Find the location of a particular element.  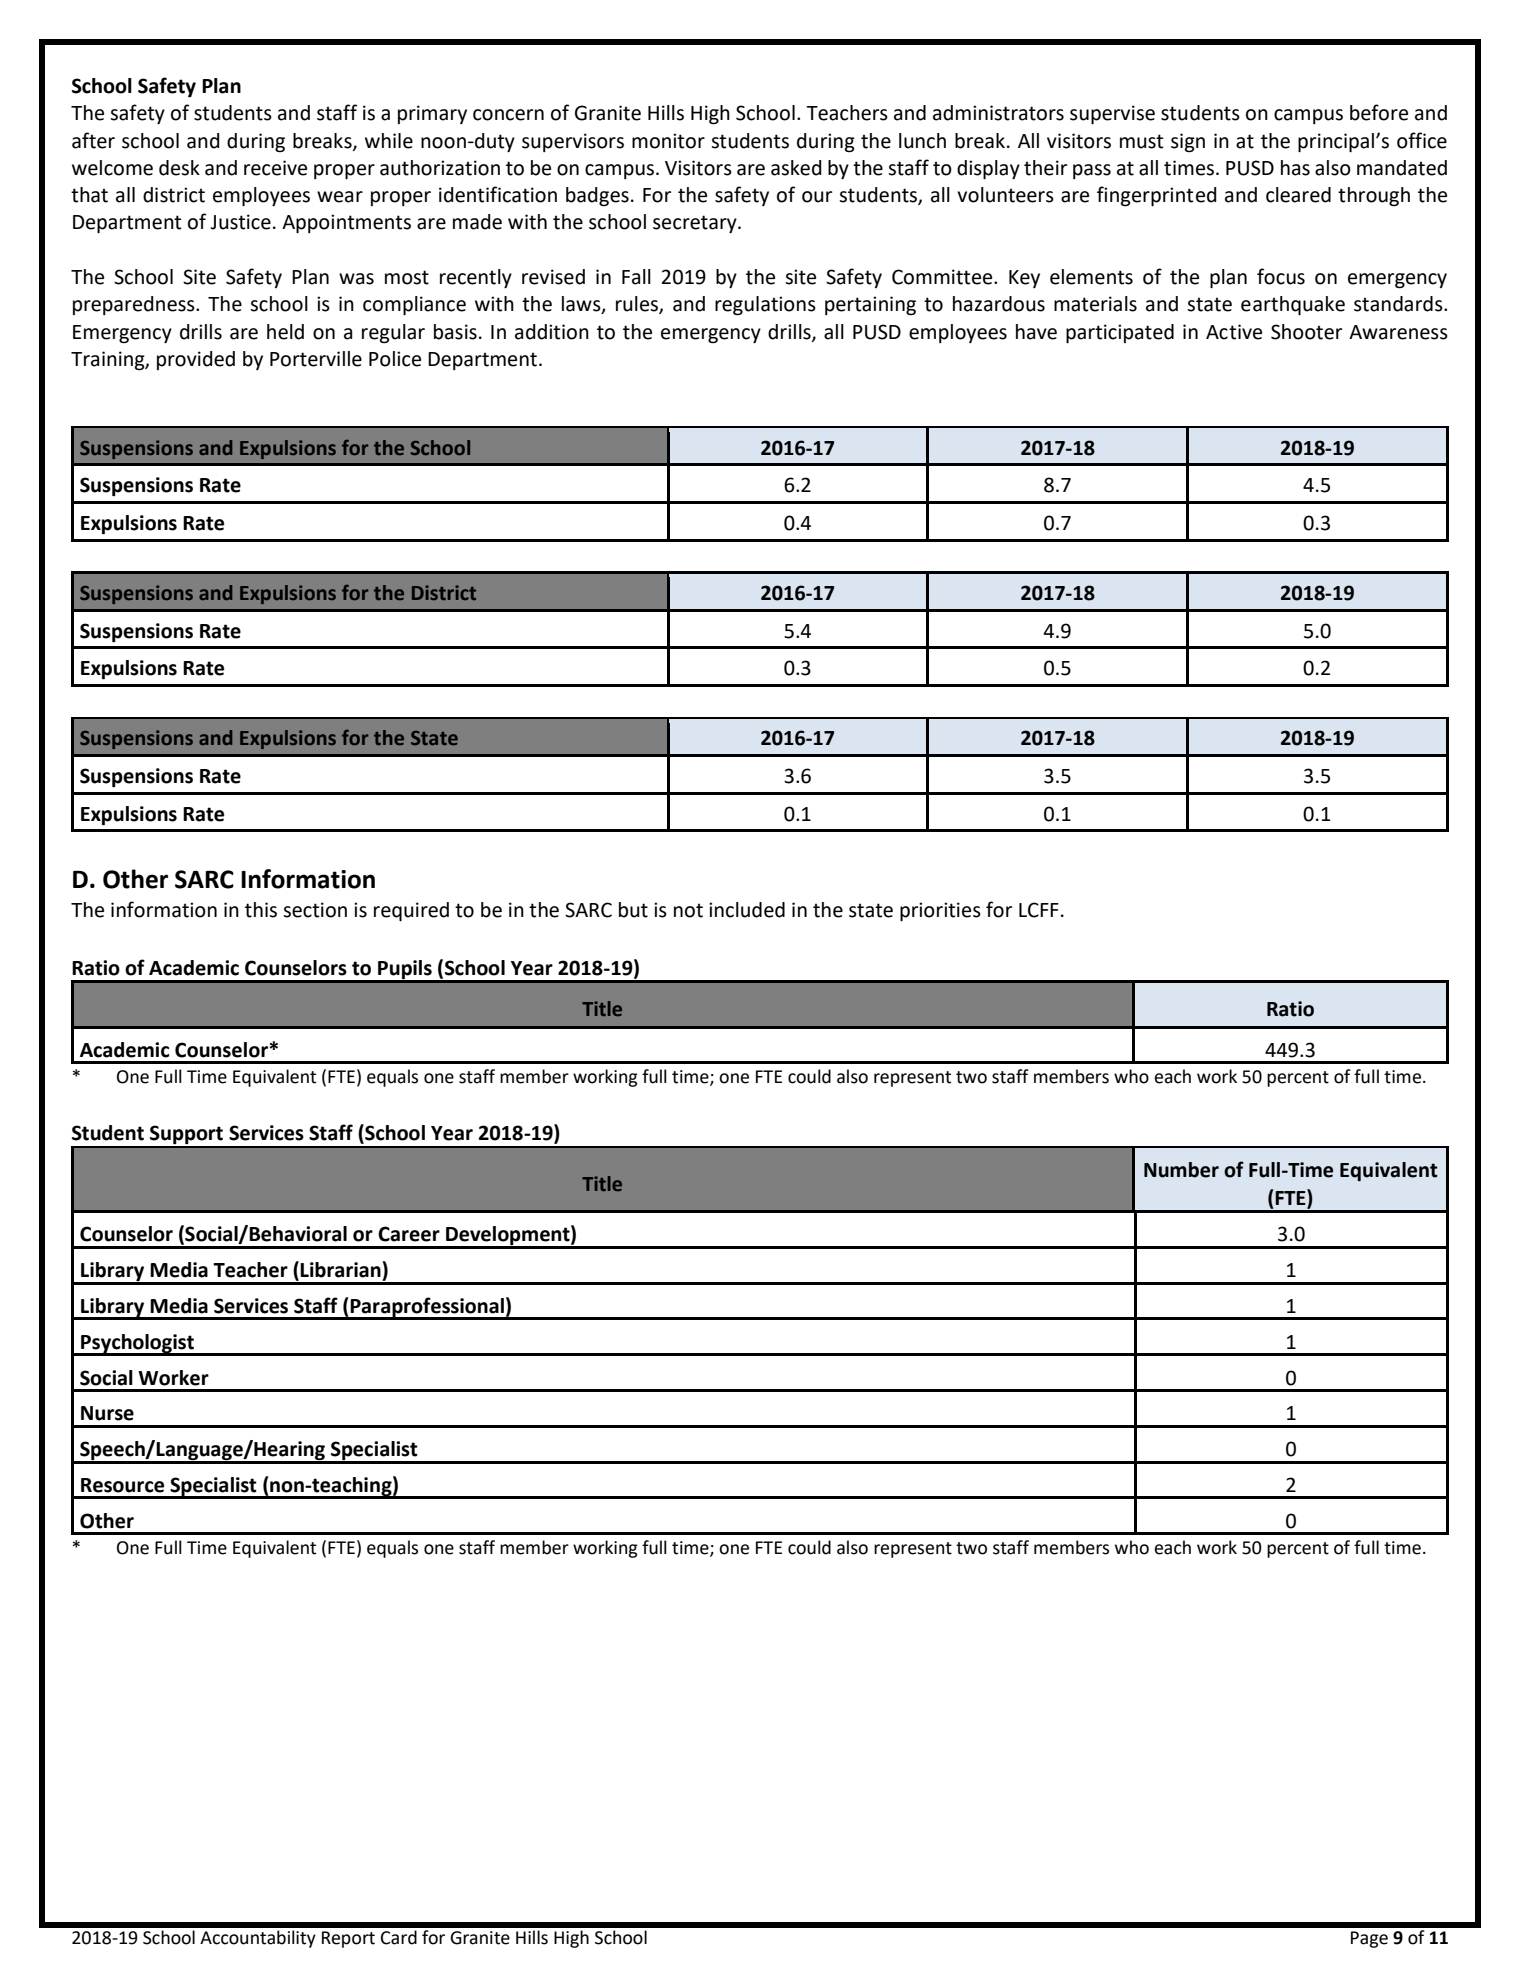

has is located at coordinates (1295, 168).
